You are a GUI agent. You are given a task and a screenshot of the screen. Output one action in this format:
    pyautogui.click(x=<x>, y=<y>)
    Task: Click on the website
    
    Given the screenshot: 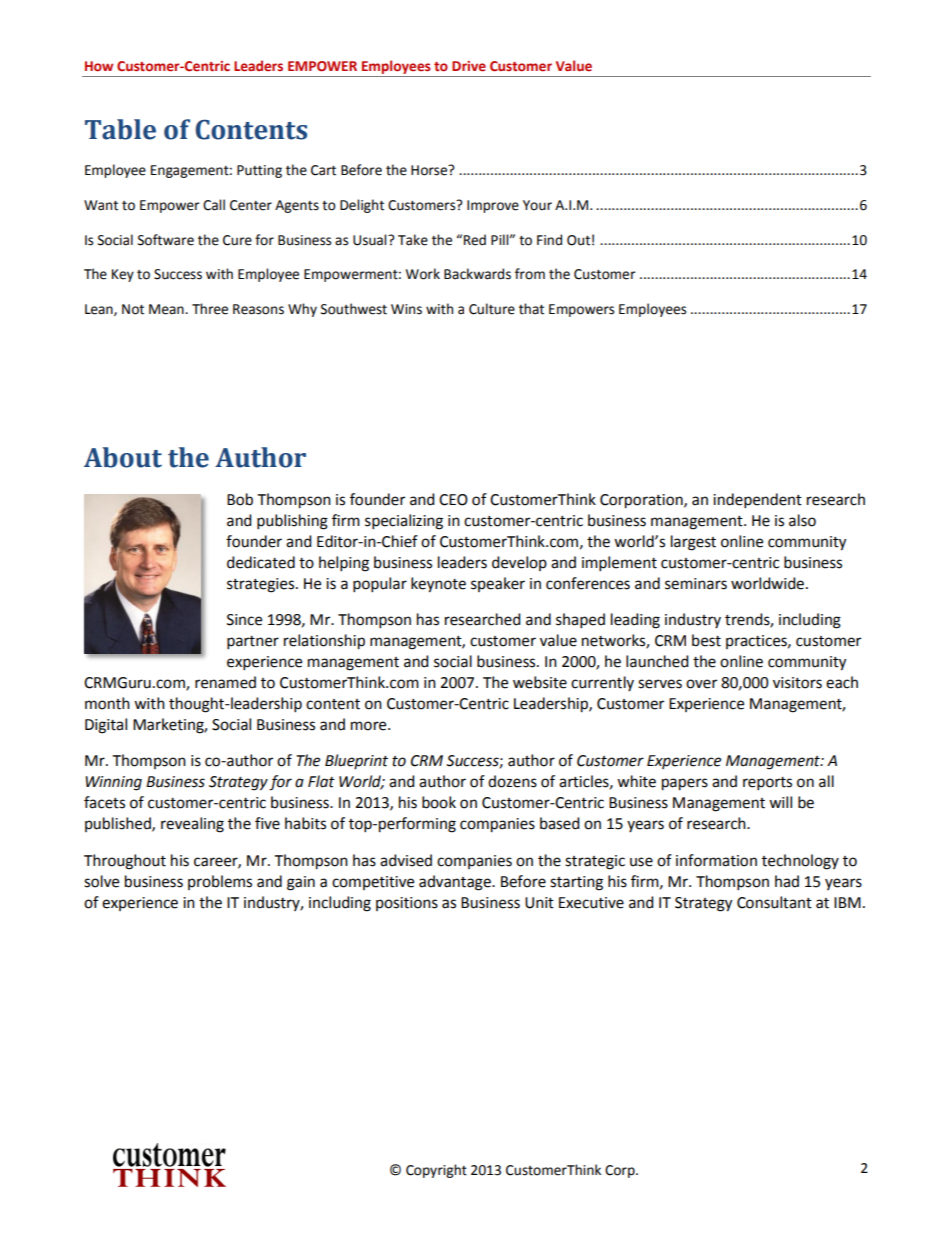 What is the action you would take?
    pyautogui.click(x=540, y=682)
